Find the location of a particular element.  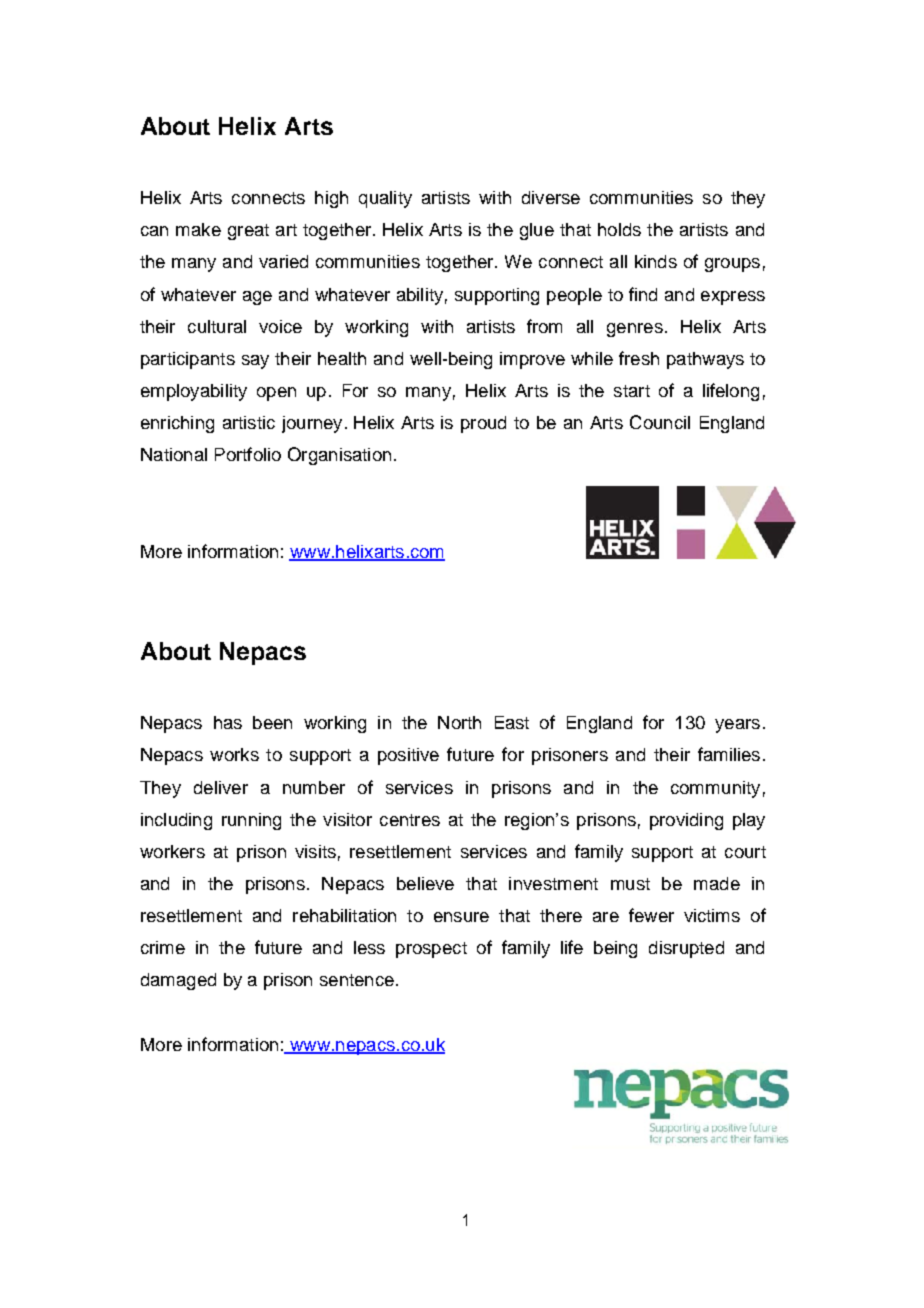

great is located at coordinates (248, 232).
